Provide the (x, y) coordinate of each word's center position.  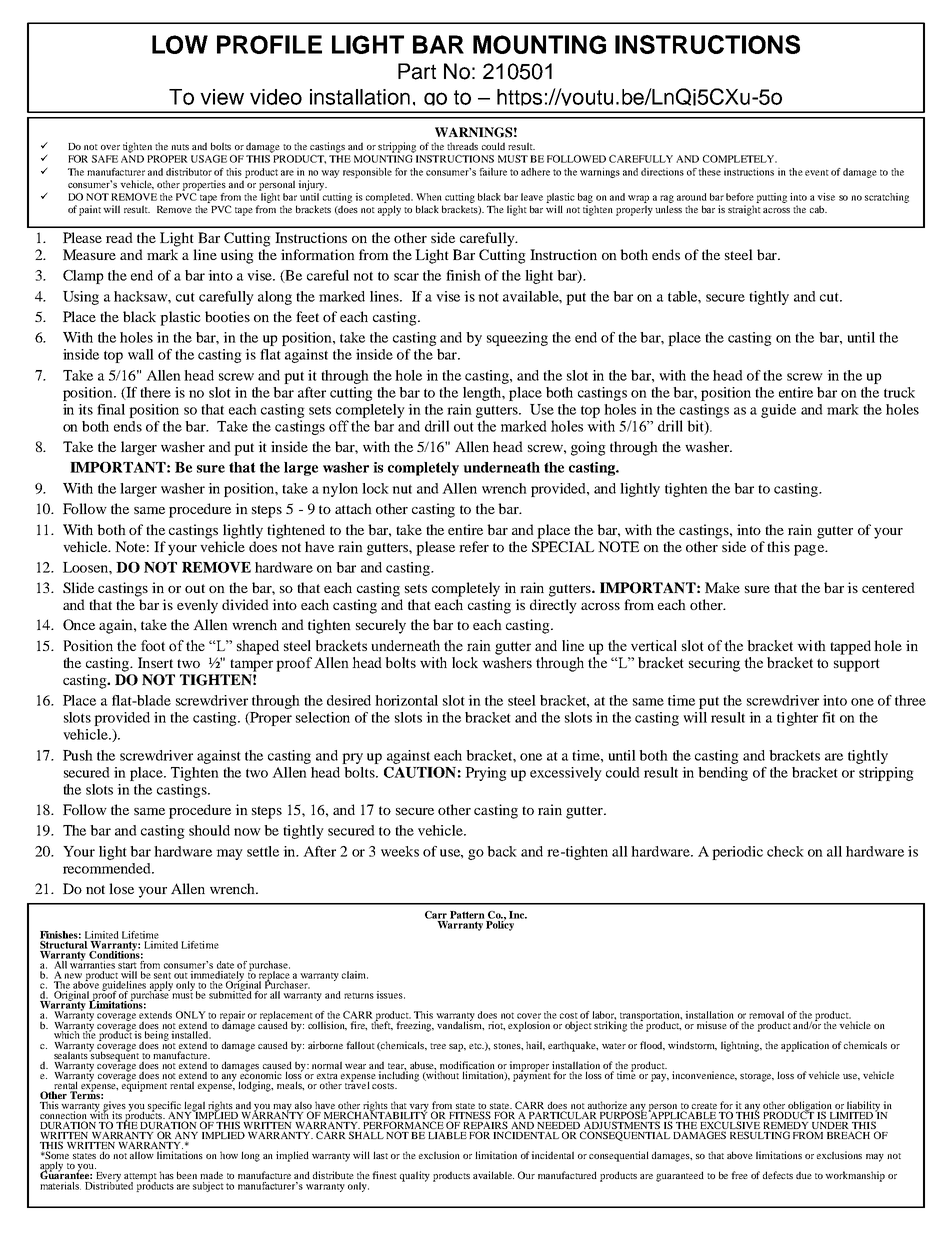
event (817, 172)
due (804, 1175)
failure (493, 172)
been (187, 1175)
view (222, 97)
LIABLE (447, 1135)
